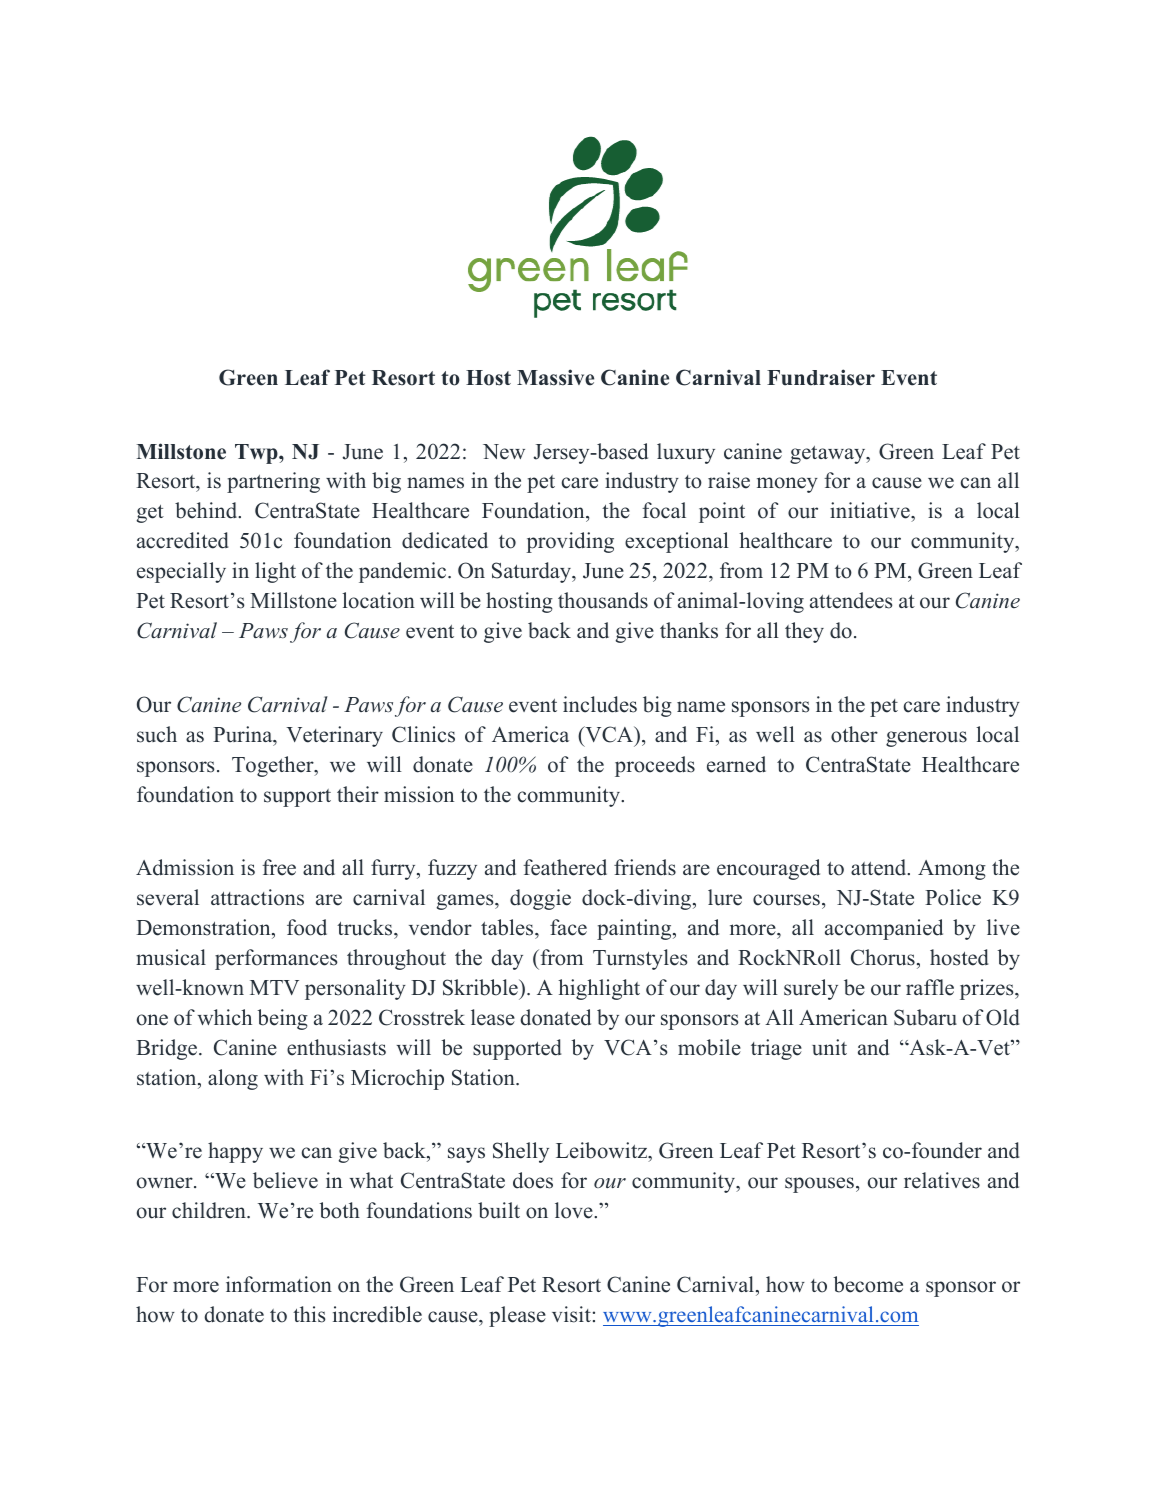 The image size is (1156, 1496). I want to click on Skribble, so click(481, 987).
